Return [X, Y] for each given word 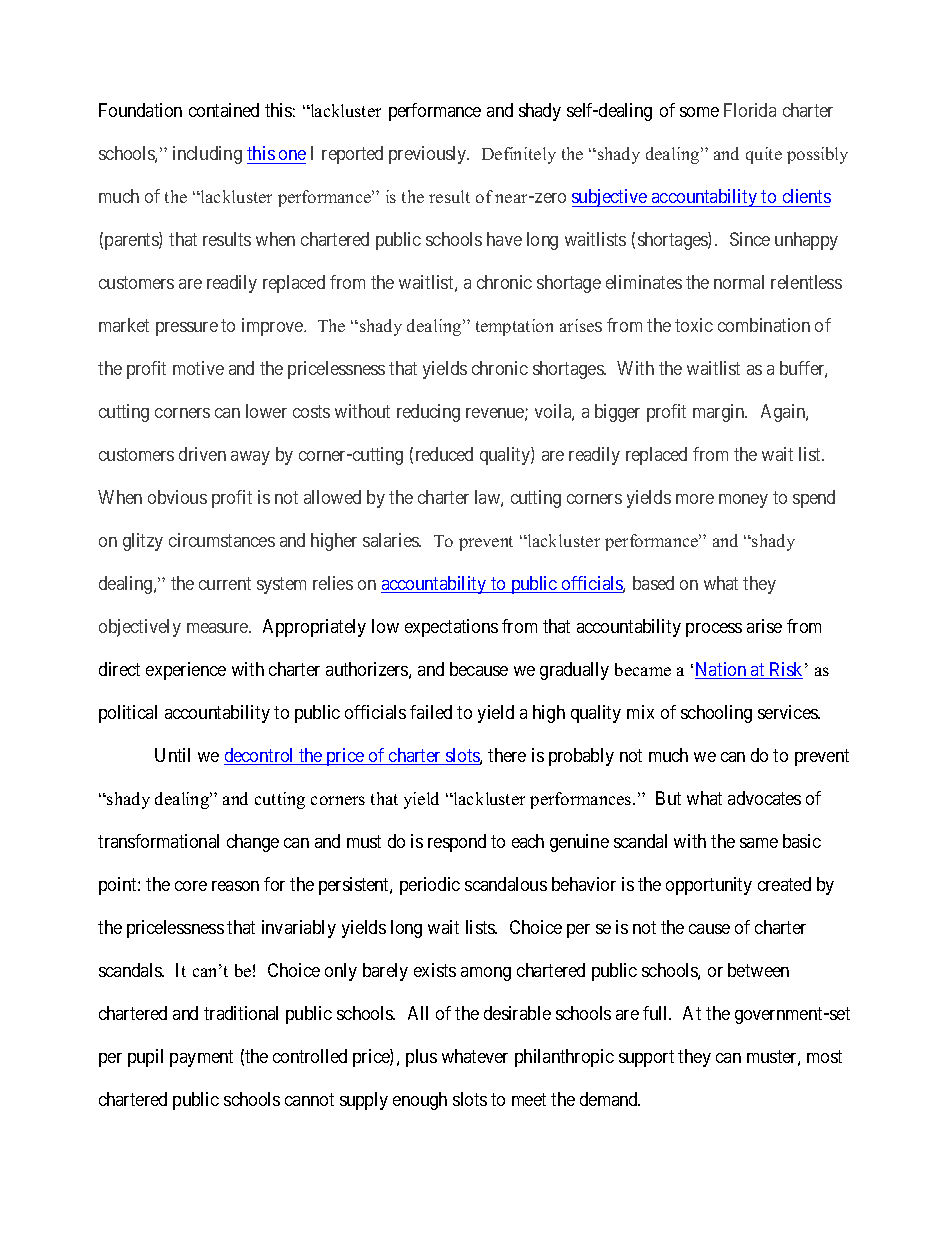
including [207, 155]
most [824, 1056]
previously [429, 155]
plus [421, 1058]
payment [201, 1058]
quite [764, 155]
